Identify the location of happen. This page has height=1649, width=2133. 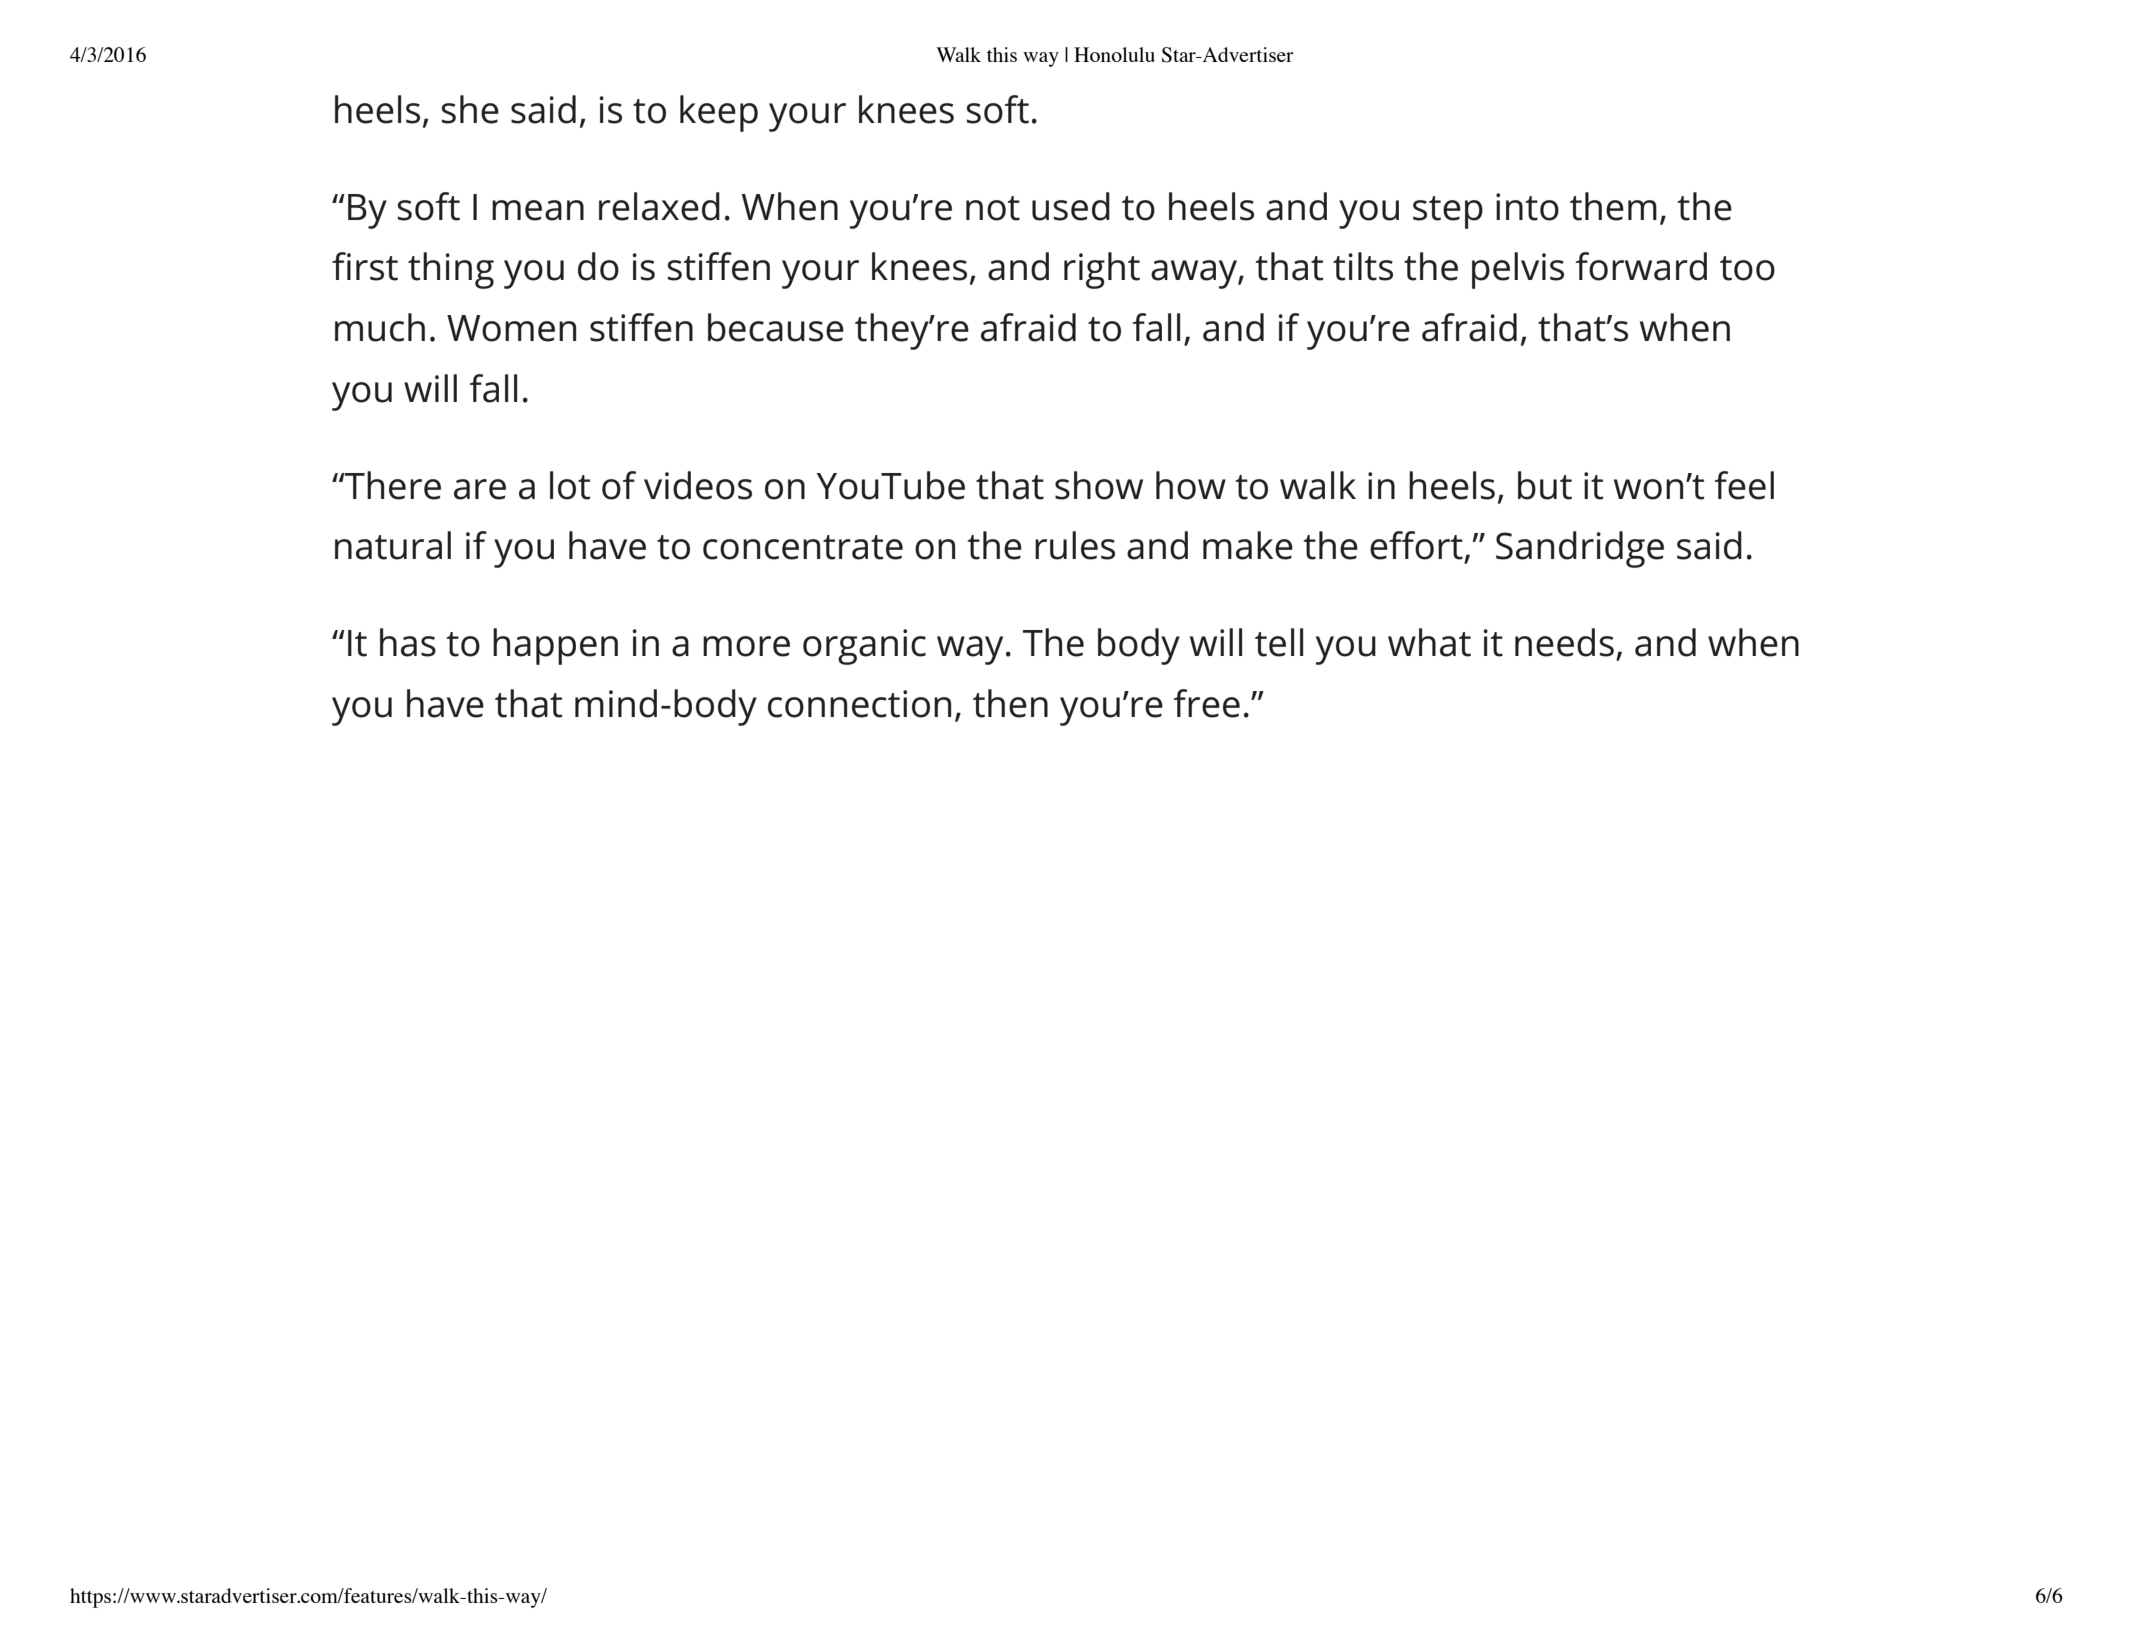
(555, 646).
